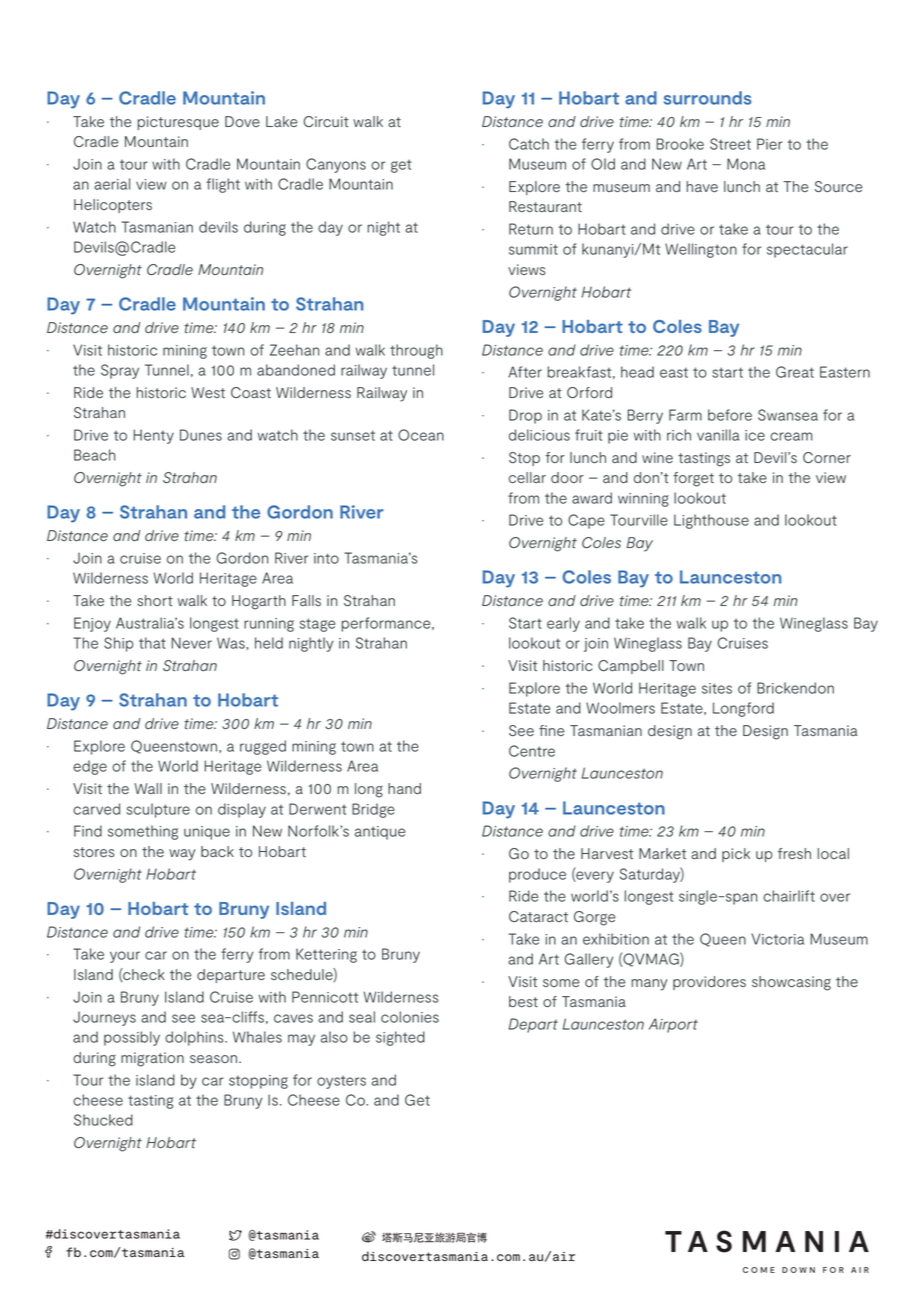 Image resolution: width=924 pixels, height=1308 pixels. I want to click on ice, so click(755, 435).
